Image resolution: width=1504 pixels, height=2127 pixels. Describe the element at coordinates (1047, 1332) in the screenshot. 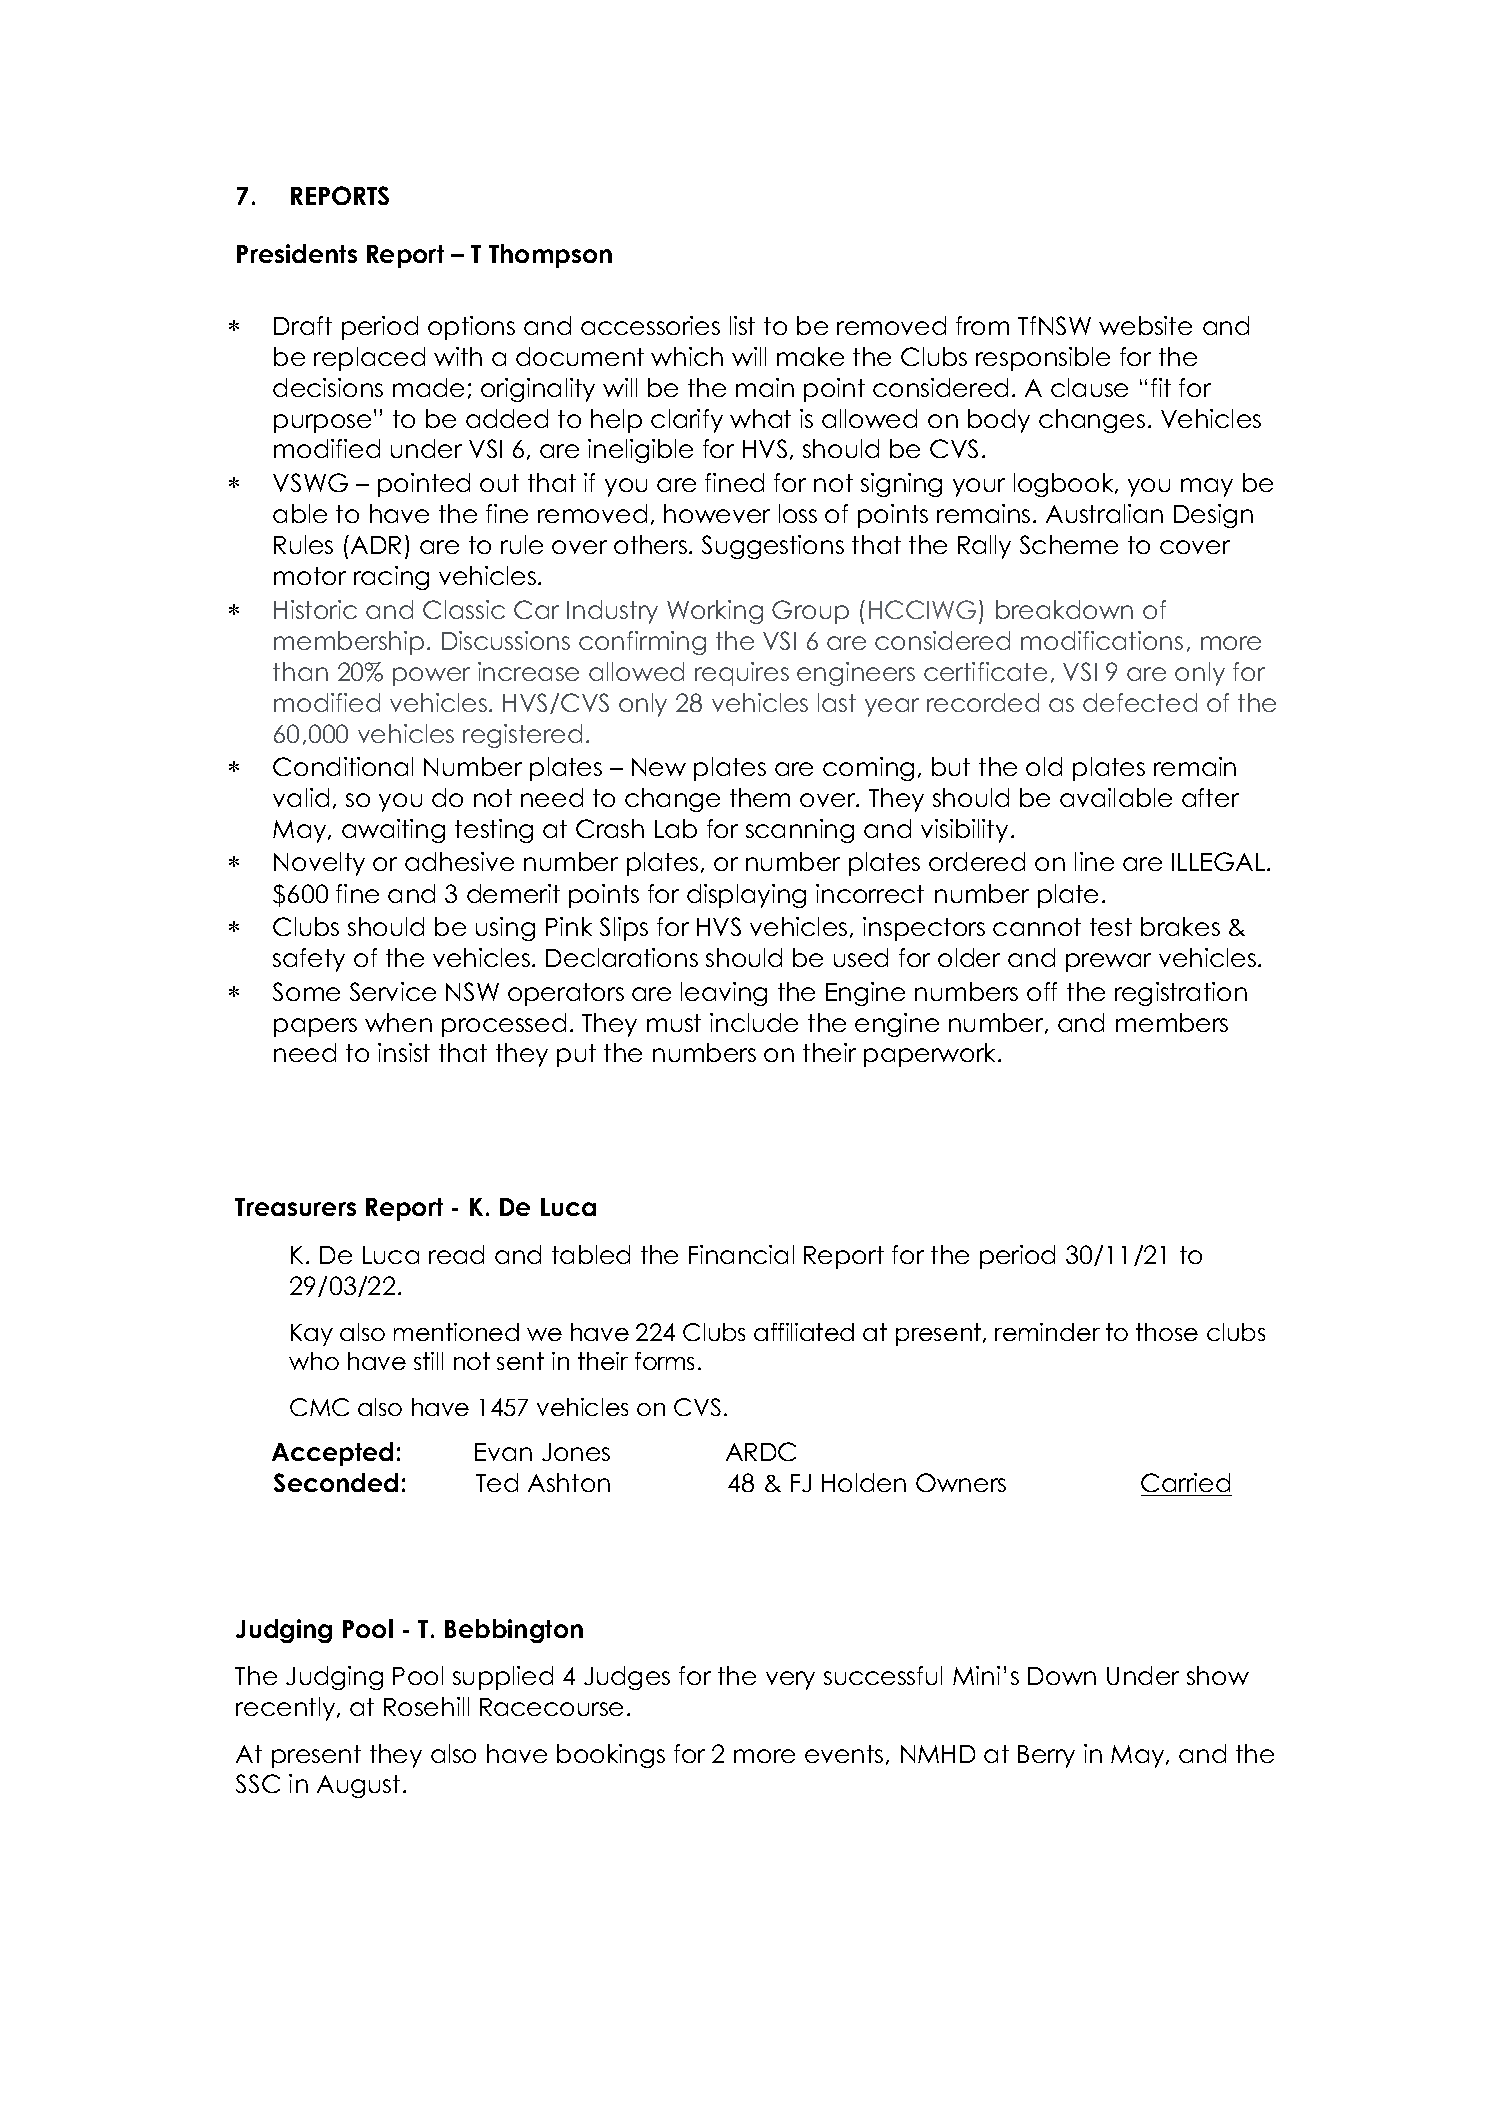

I see `reminder` at that location.
